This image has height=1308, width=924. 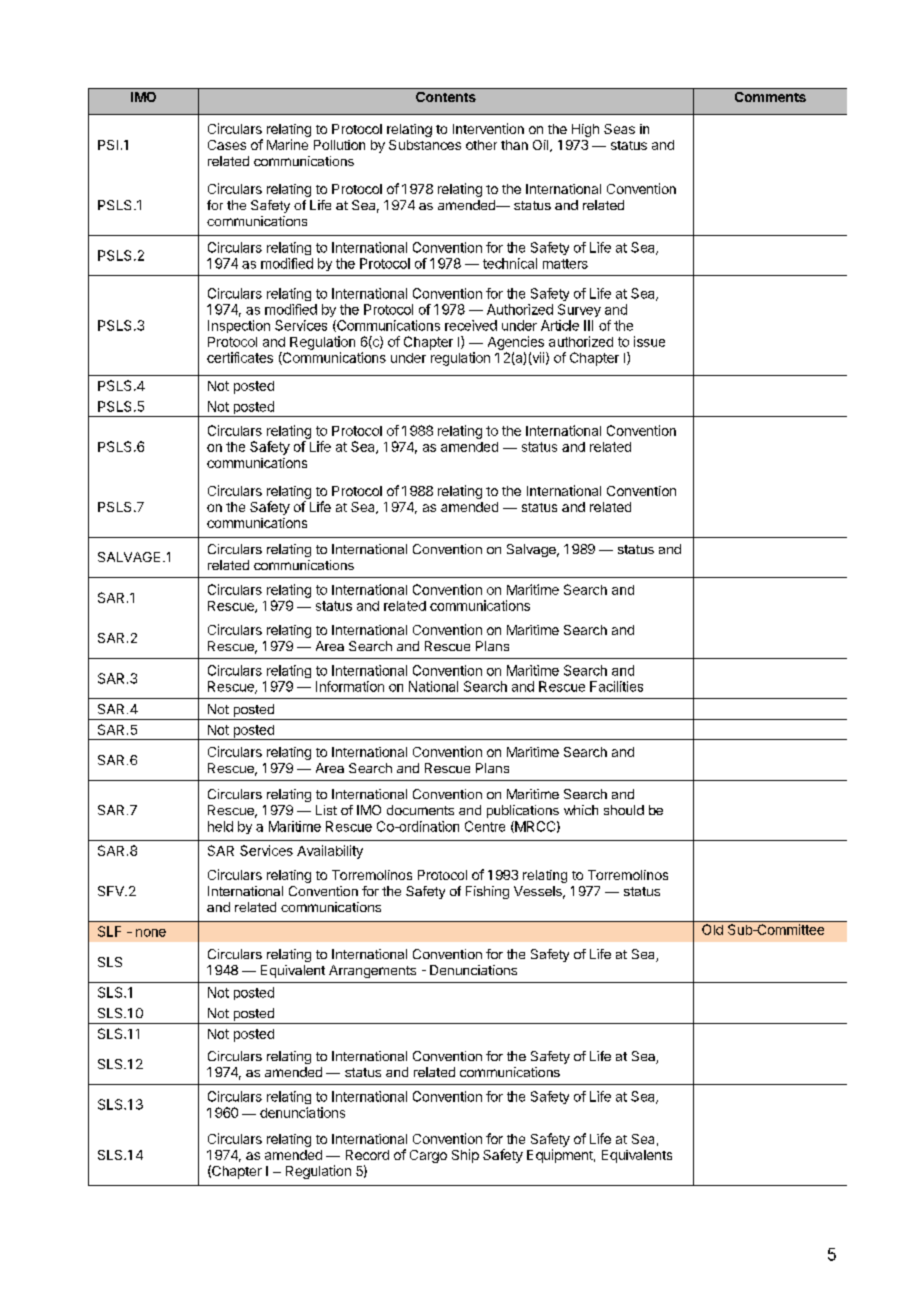 What do you see at coordinates (649, 341) in the image?
I see `issue` at bounding box center [649, 341].
